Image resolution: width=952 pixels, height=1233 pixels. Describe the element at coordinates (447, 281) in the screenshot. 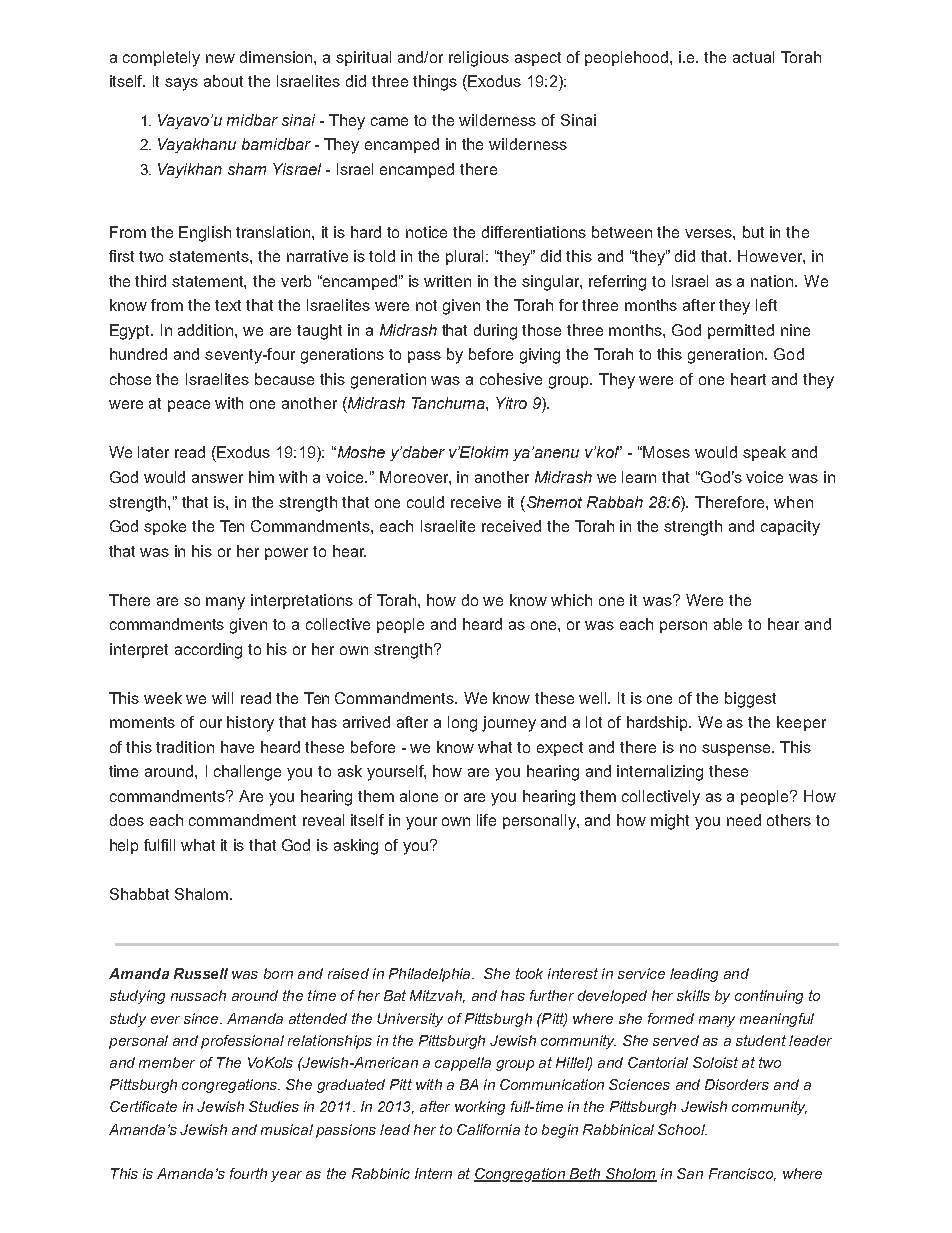

I see `written` at that location.
